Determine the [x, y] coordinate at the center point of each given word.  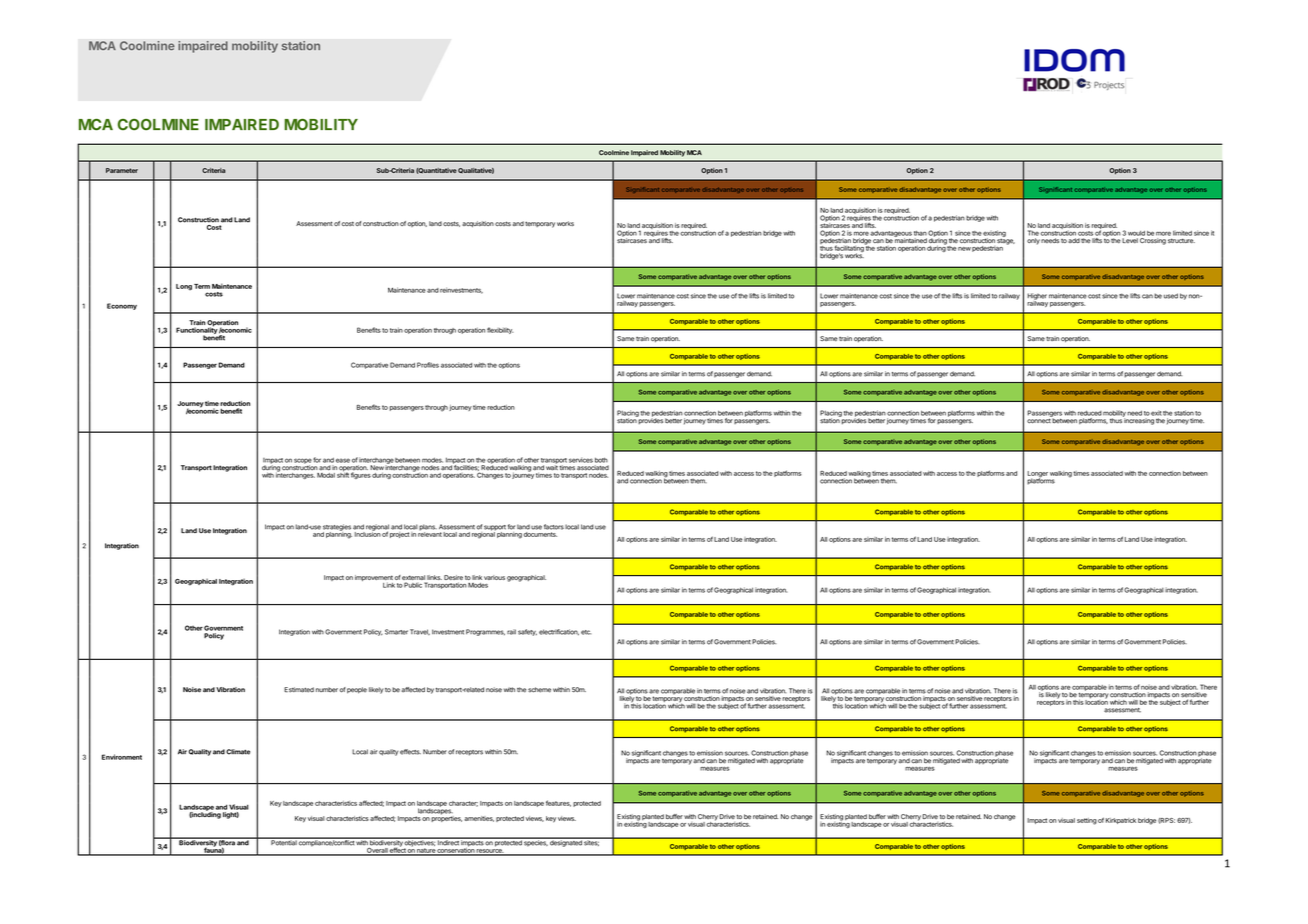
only [1033, 241]
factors [554, 527]
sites [591, 842]
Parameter [122, 170]
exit [1156, 413]
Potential [283, 842]
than [920, 233]
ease [343, 460]
